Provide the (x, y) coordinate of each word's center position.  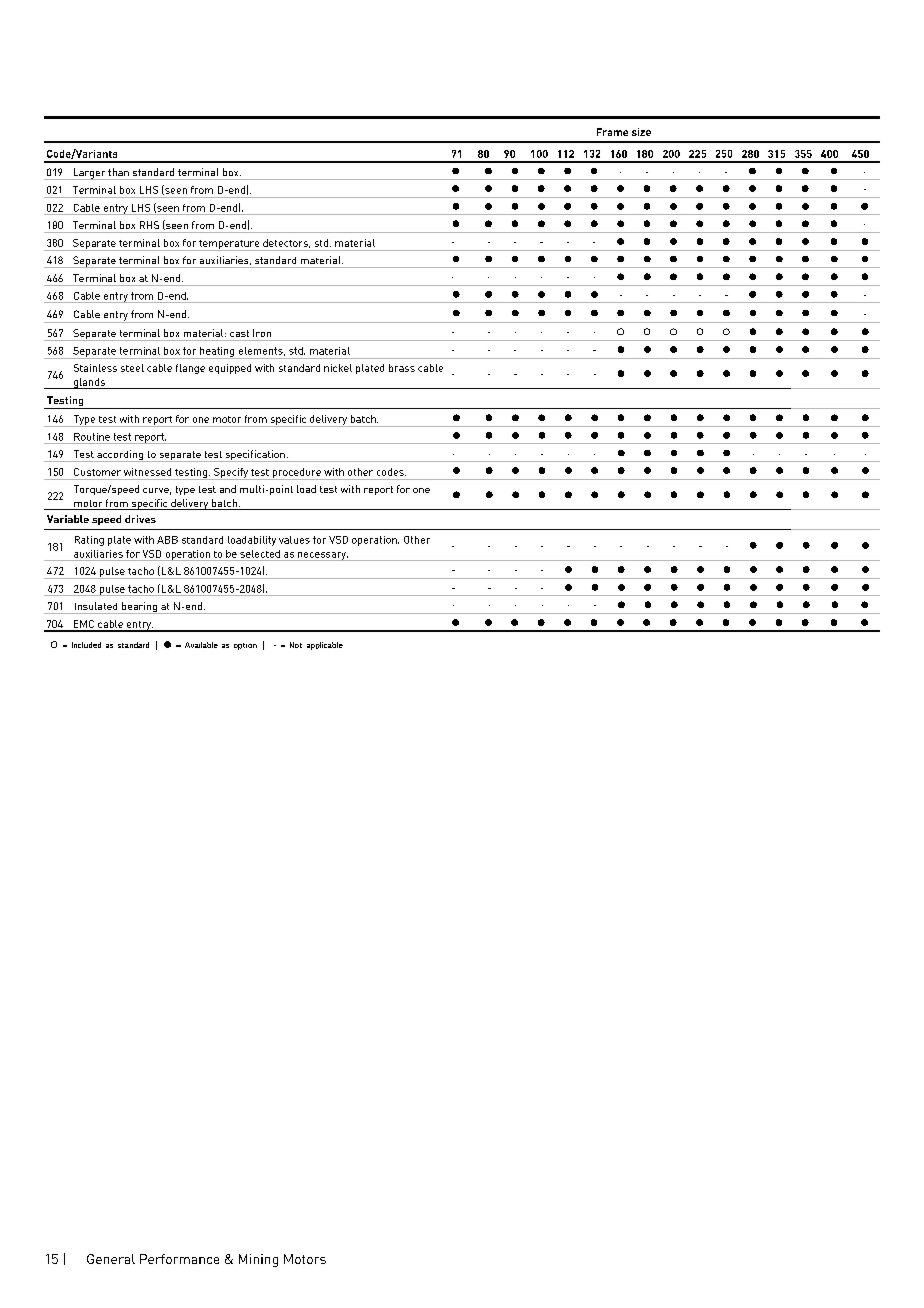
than (118, 172)
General (111, 1259)
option (245, 646)
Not (296, 645)
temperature (229, 245)
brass (402, 368)
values (294, 540)
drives (140, 519)
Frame (612, 132)
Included (86, 645)
